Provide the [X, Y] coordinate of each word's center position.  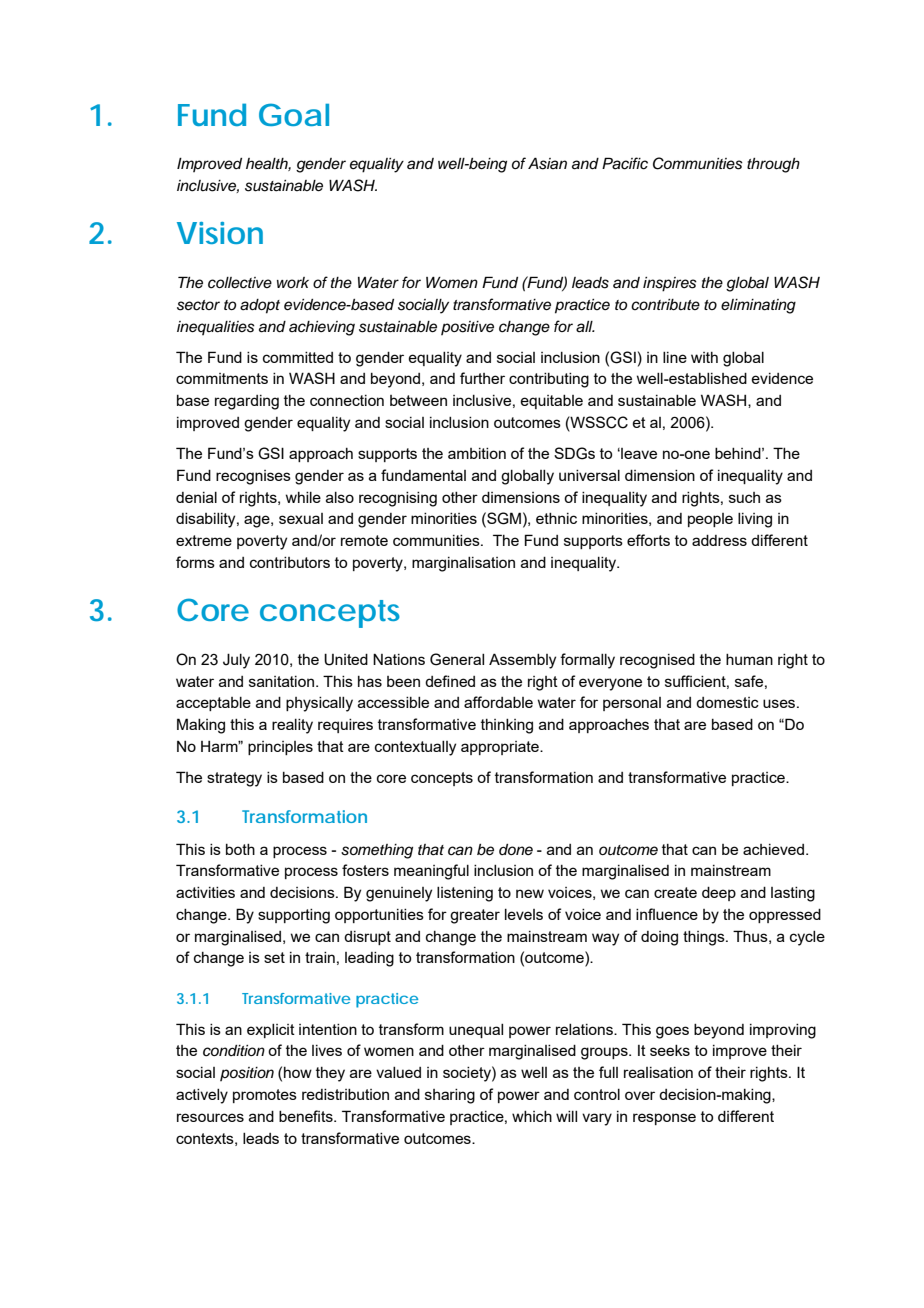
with [704, 357]
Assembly [522, 661]
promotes [265, 1096]
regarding [247, 402]
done [516, 849]
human [749, 659]
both [240, 849]
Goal [294, 114]
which [532, 1116]
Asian [547, 163]
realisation [658, 1072]
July [236, 661]
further [482, 378]
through [773, 165]
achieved [775, 849]
